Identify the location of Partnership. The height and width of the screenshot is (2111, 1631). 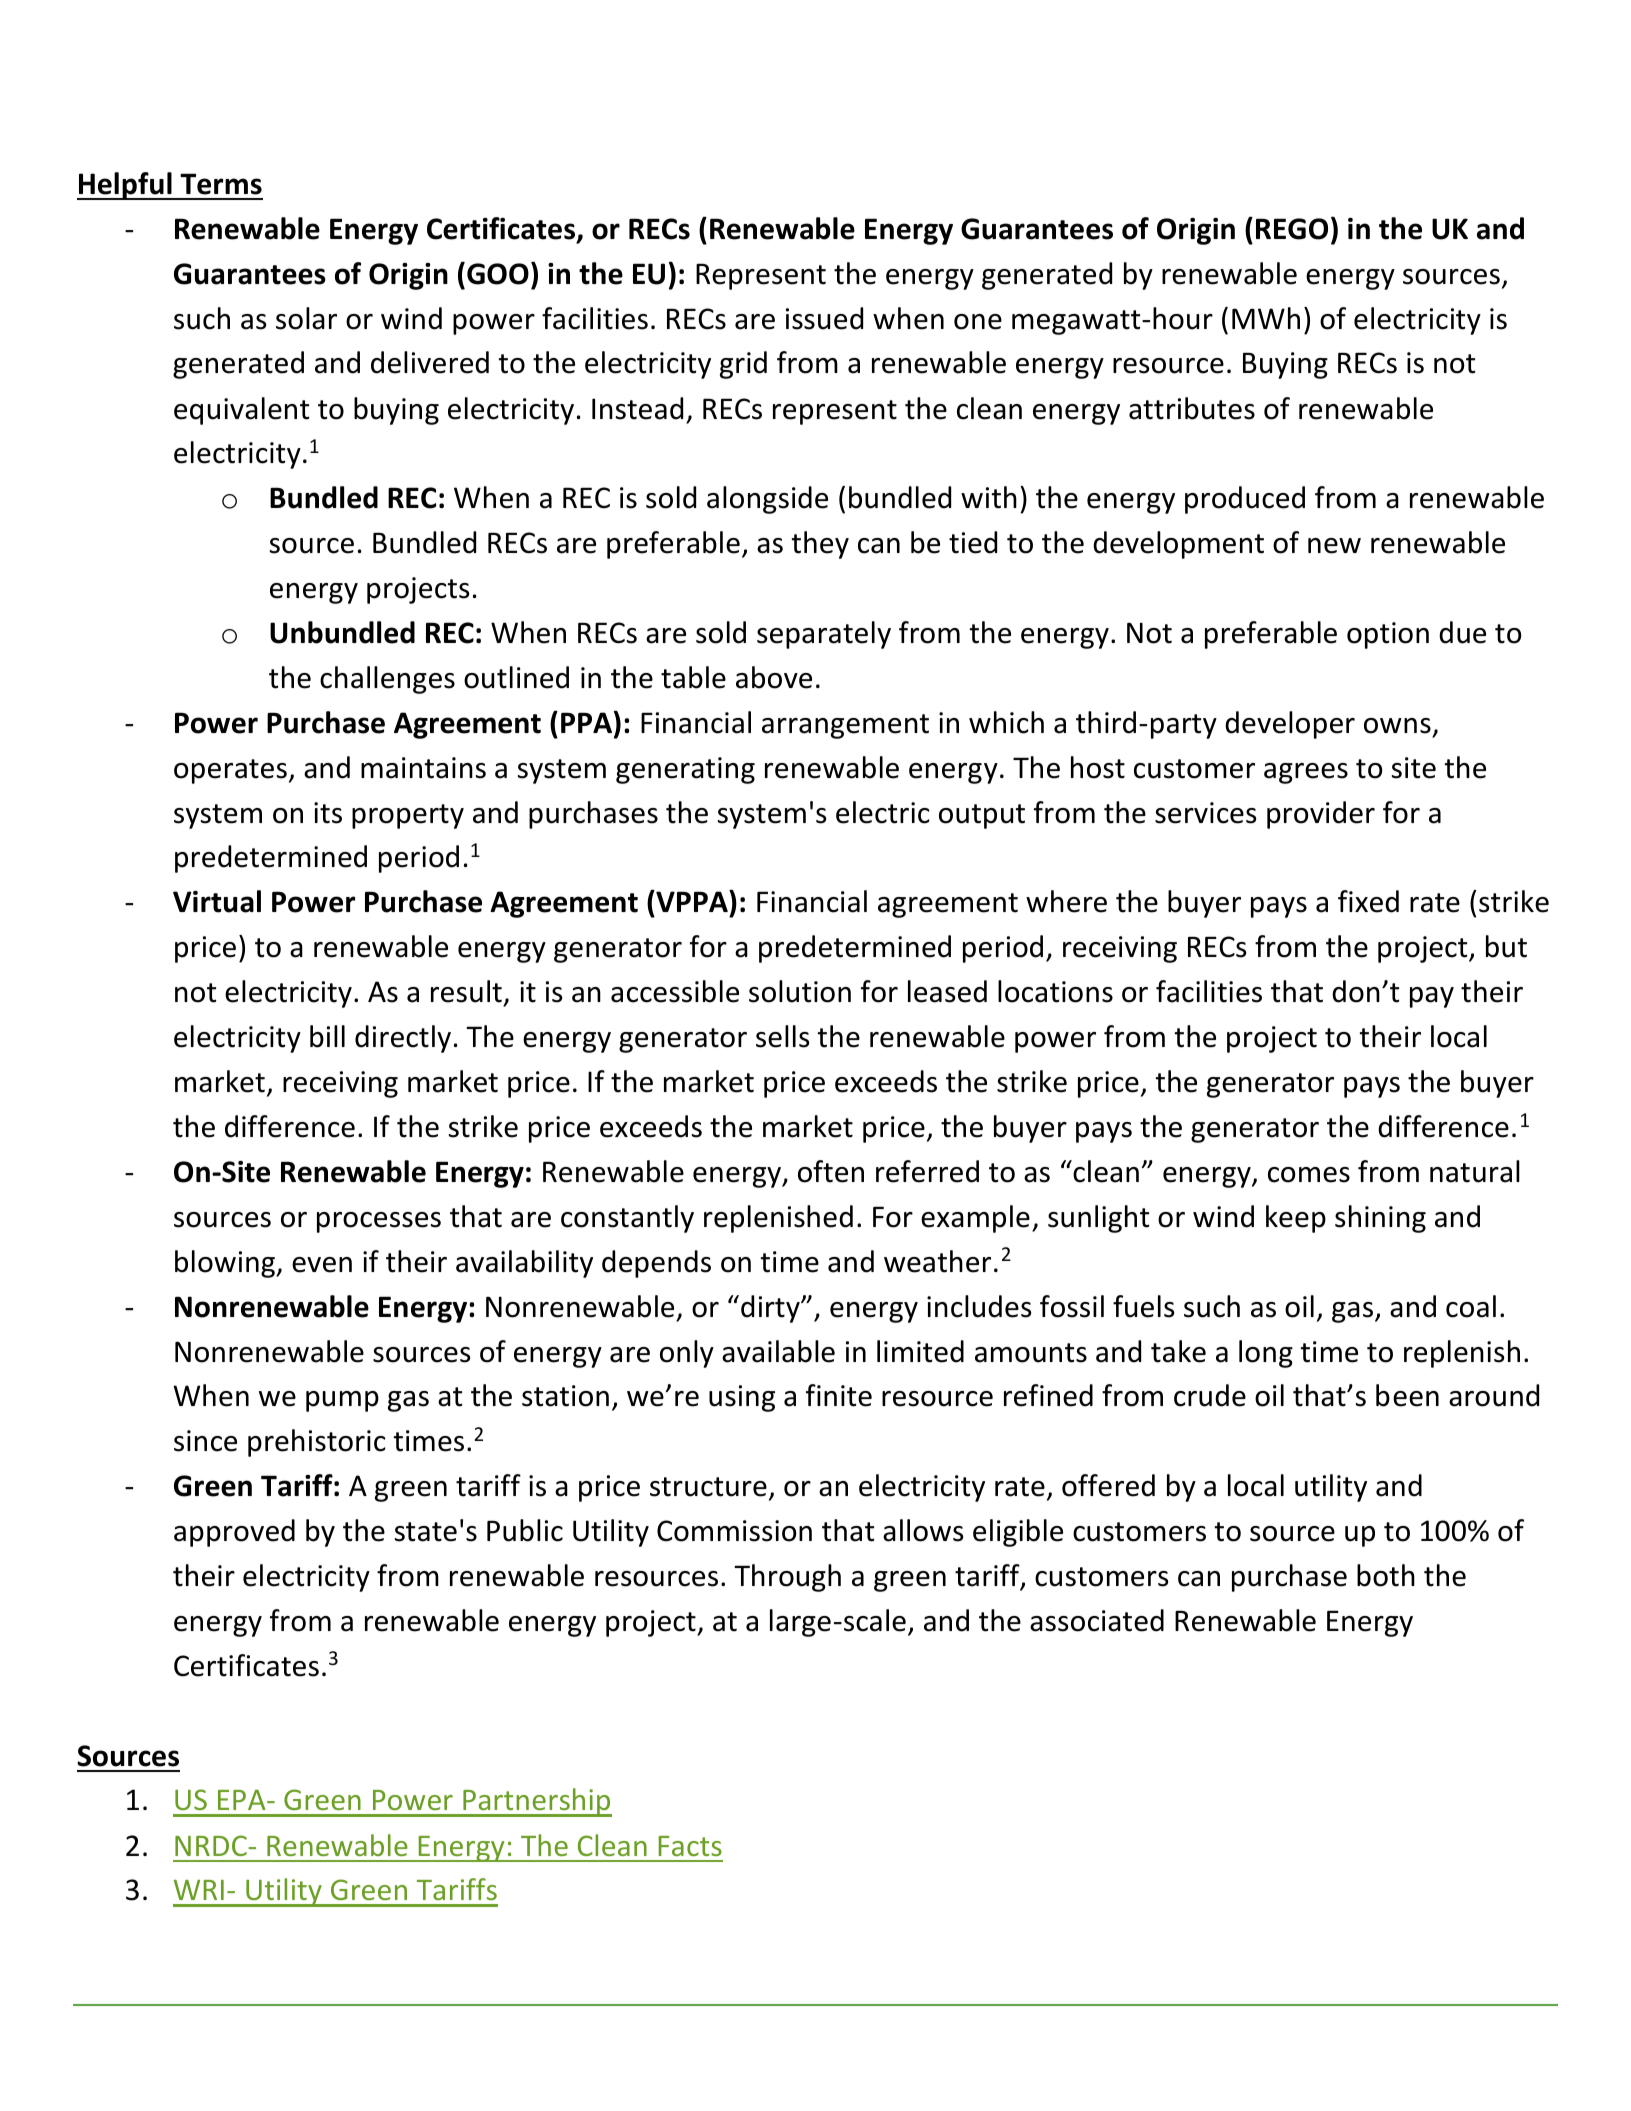
(536, 1802).
